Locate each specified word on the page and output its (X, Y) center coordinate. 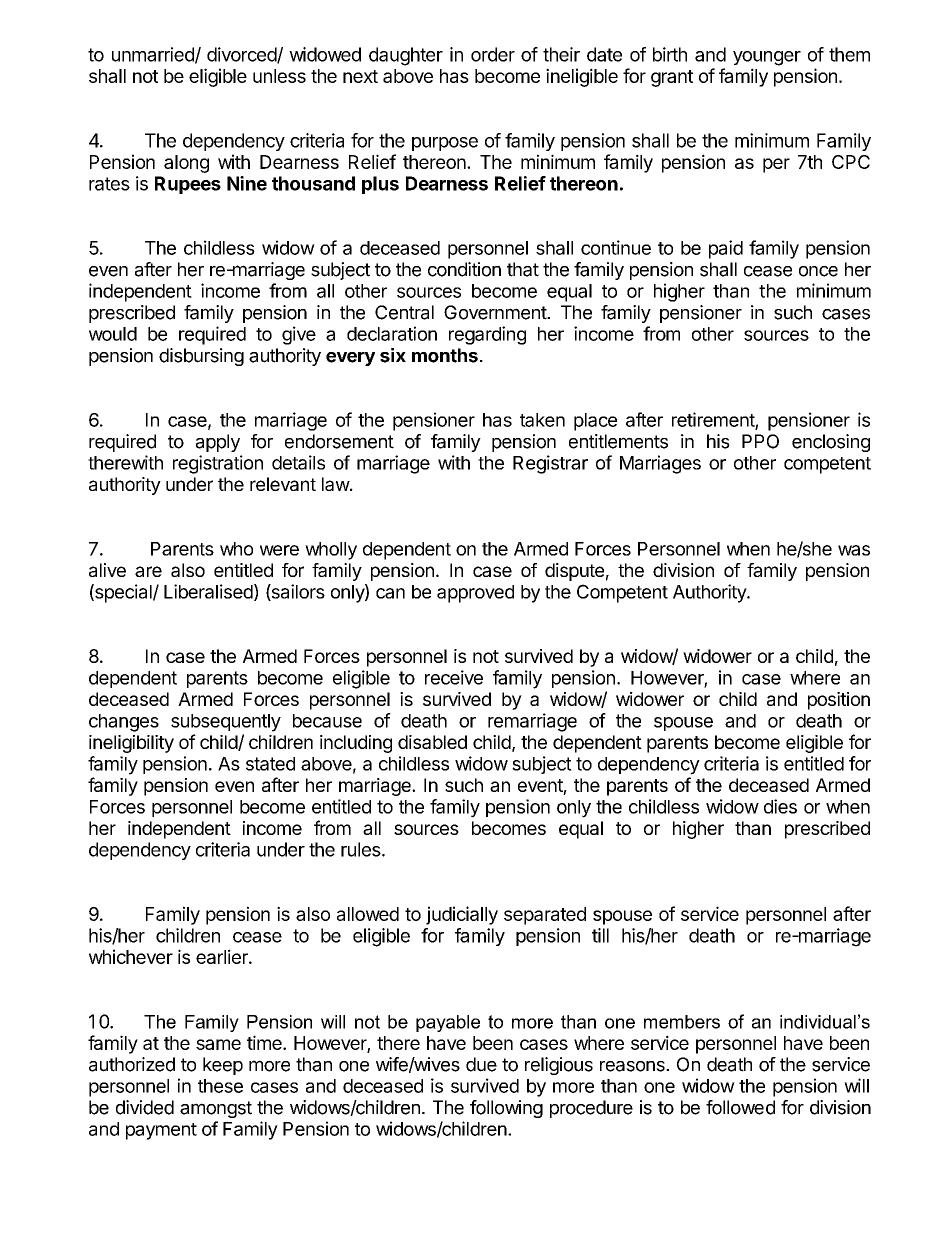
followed (740, 1107)
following (506, 1109)
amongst (216, 1109)
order (493, 54)
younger (767, 58)
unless (279, 76)
